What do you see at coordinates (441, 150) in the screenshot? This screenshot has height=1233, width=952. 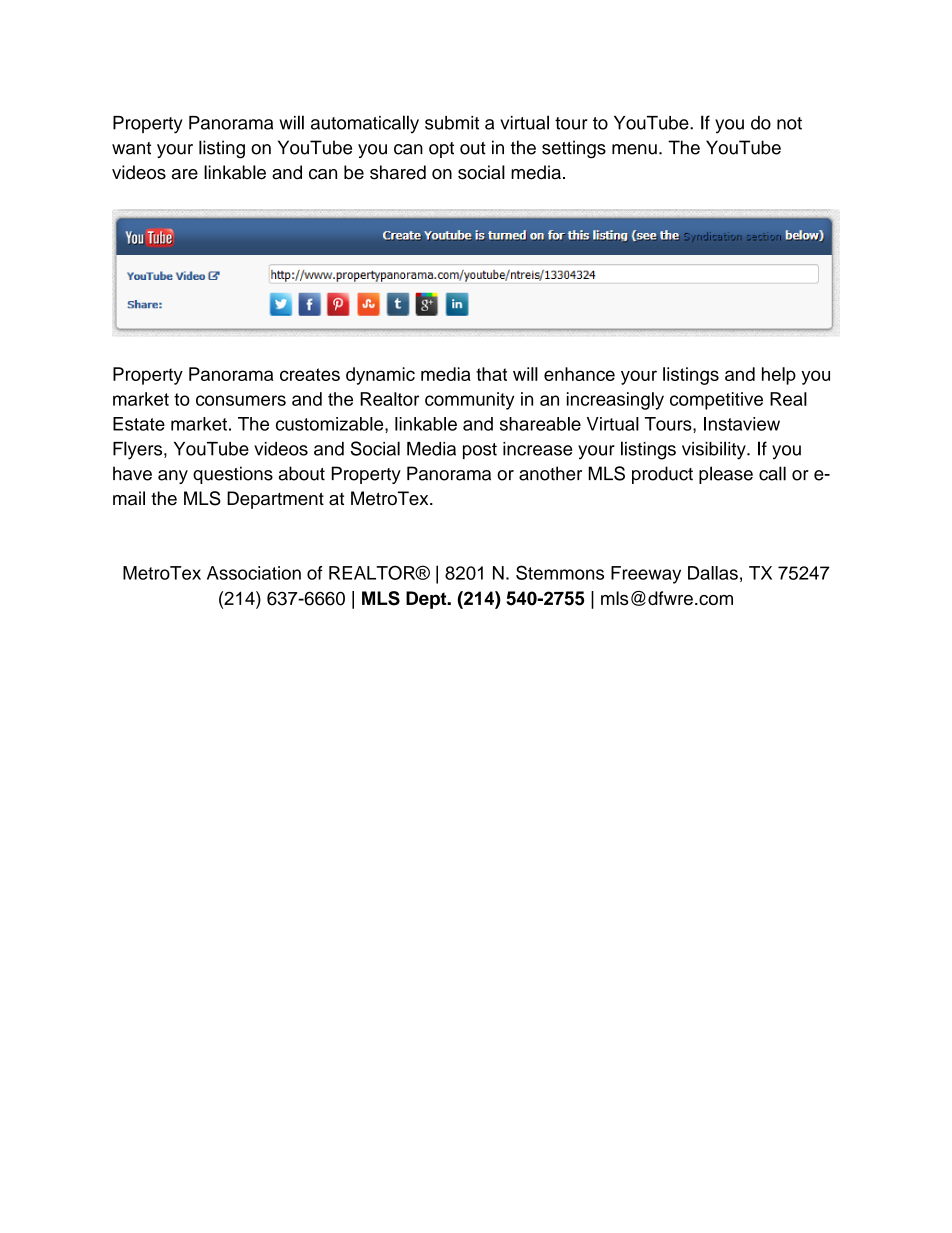 I see `opt` at bounding box center [441, 150].
